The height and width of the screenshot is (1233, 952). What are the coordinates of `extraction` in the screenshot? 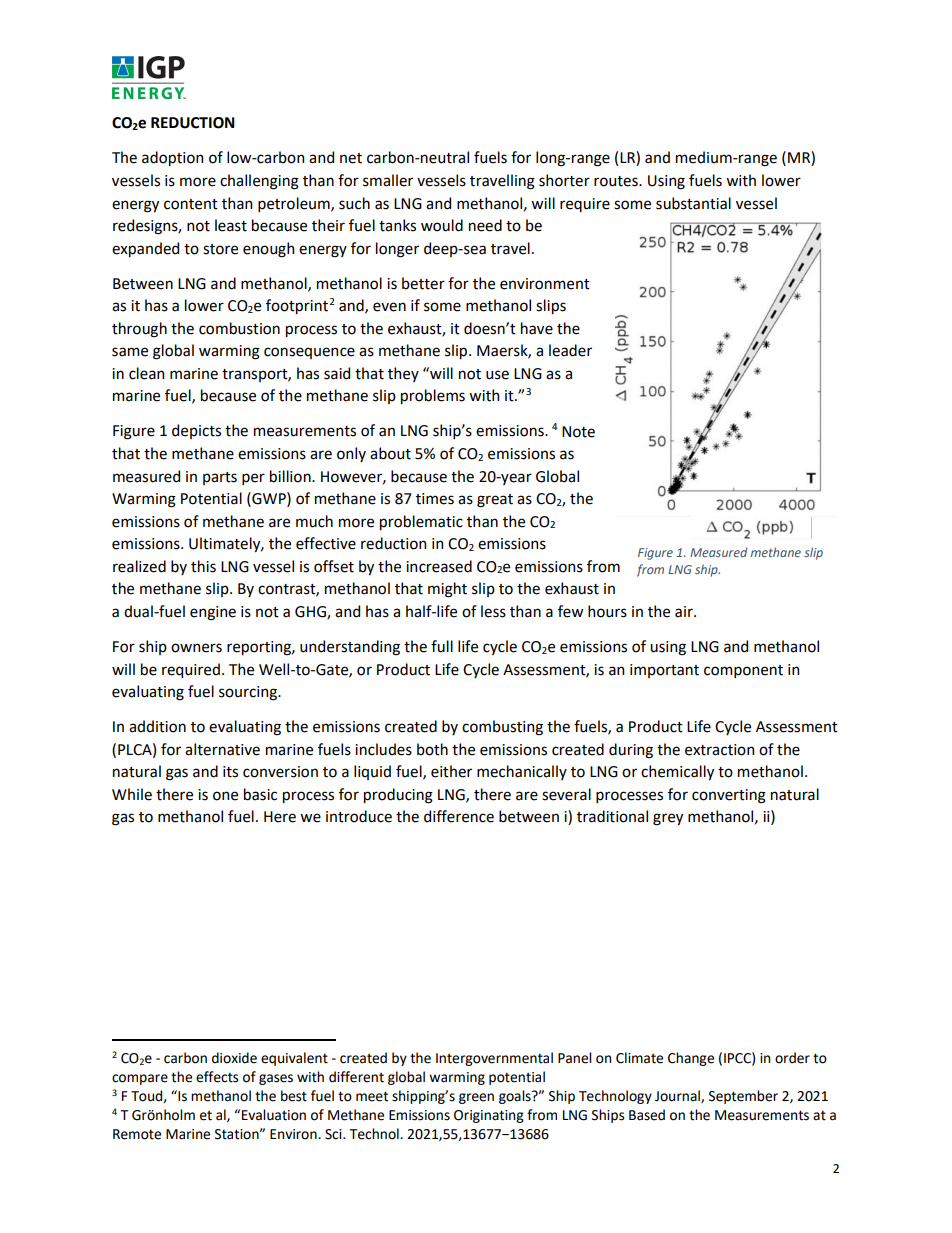 It's located at (719, 750).
